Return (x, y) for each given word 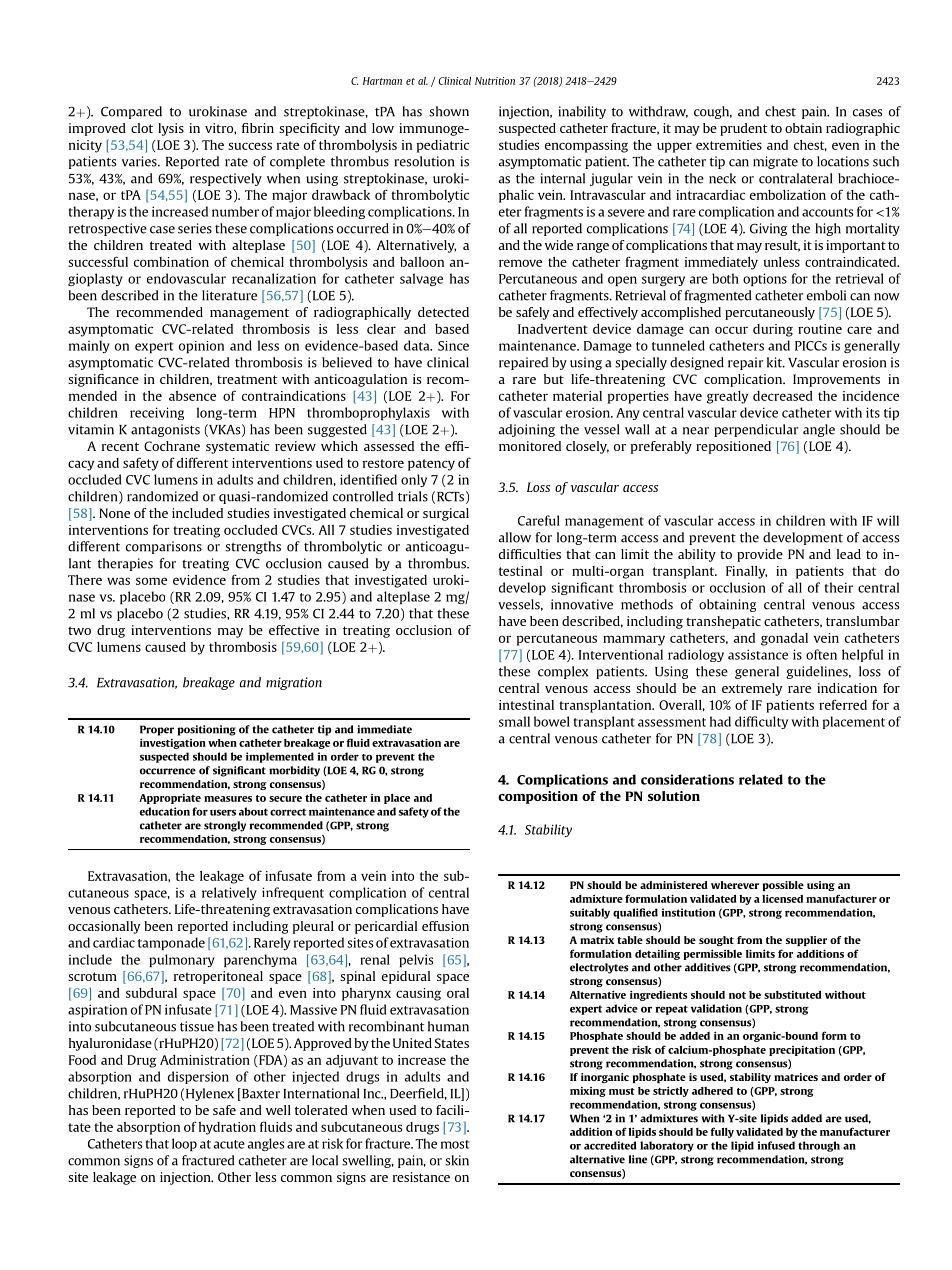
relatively (229, 893)
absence (192, 396)
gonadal (784, 639)
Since (453, 346)
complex (563, 672)
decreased (783, 396)
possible (783, 886)
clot (142, 128)
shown (449, 111)
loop (184, 1144)
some (151, 581)
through (819, 1146)
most (455, 1144)
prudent (743, 129)
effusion (445, 926)
